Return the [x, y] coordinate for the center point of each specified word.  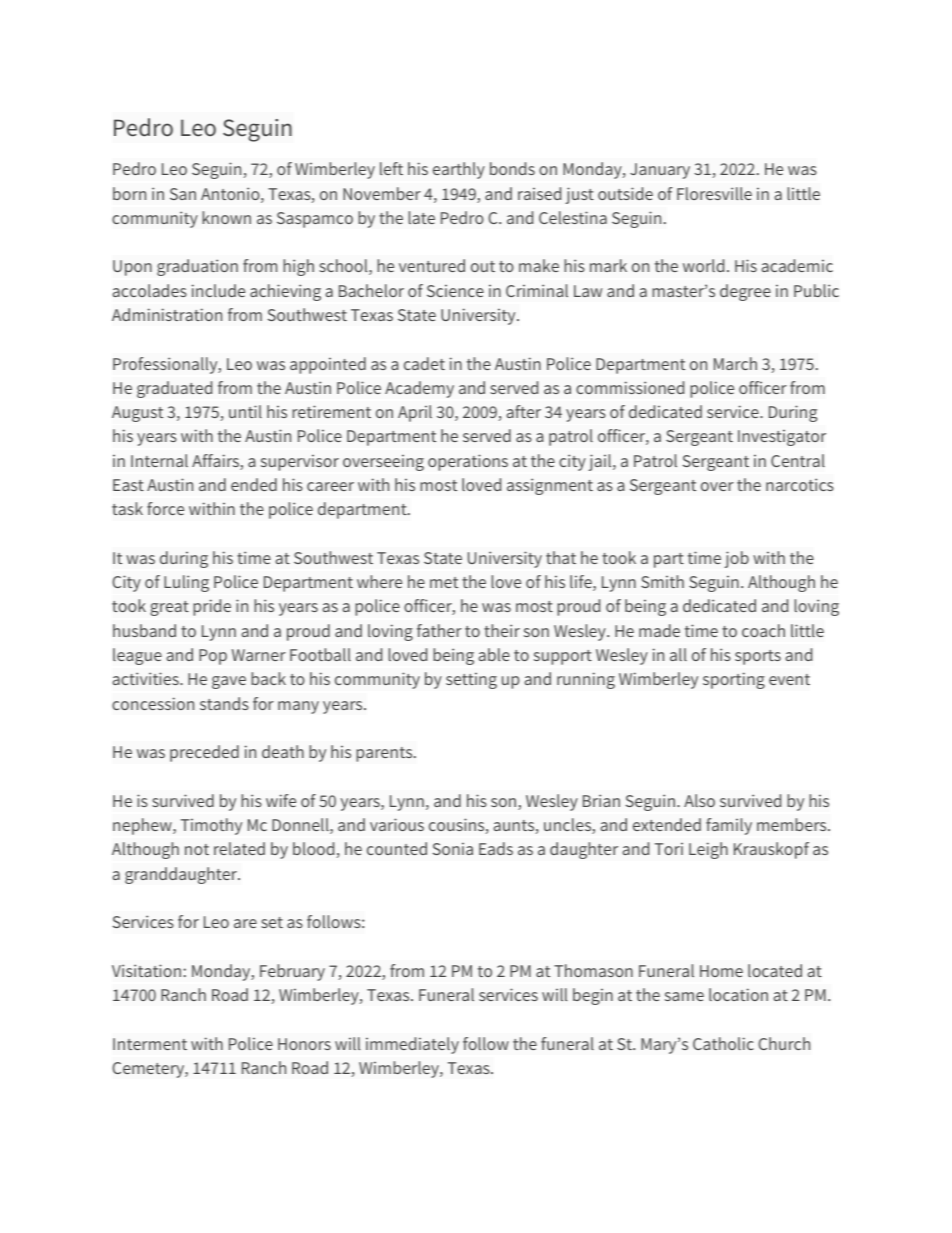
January [660, 171]
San [183, 194]
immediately [412, 1045]
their [502, 630]
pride [212, 607]
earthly [459, 170]
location [738, 994]
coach [763, 630]
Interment [150, 1044]
